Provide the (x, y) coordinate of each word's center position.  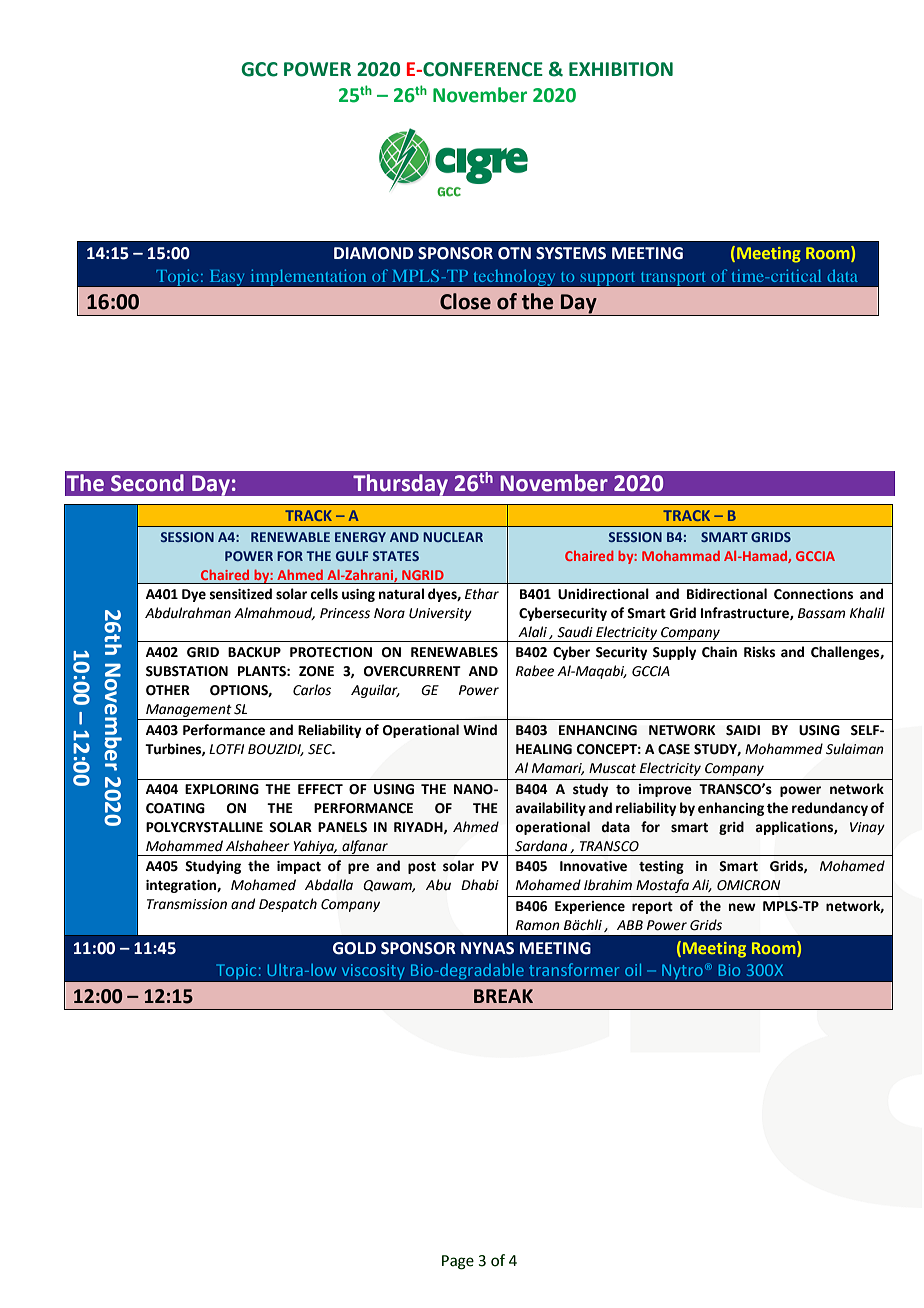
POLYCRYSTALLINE (204, 827)
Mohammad (681, 556)
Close (465, 301)
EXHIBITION (621, 69)
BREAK (503, 996)
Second (147, 483)
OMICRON (748, 885)
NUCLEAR (453, 537)
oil (633, 970)
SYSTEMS (571, 253)
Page (458, 1262)
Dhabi (480, 885)
